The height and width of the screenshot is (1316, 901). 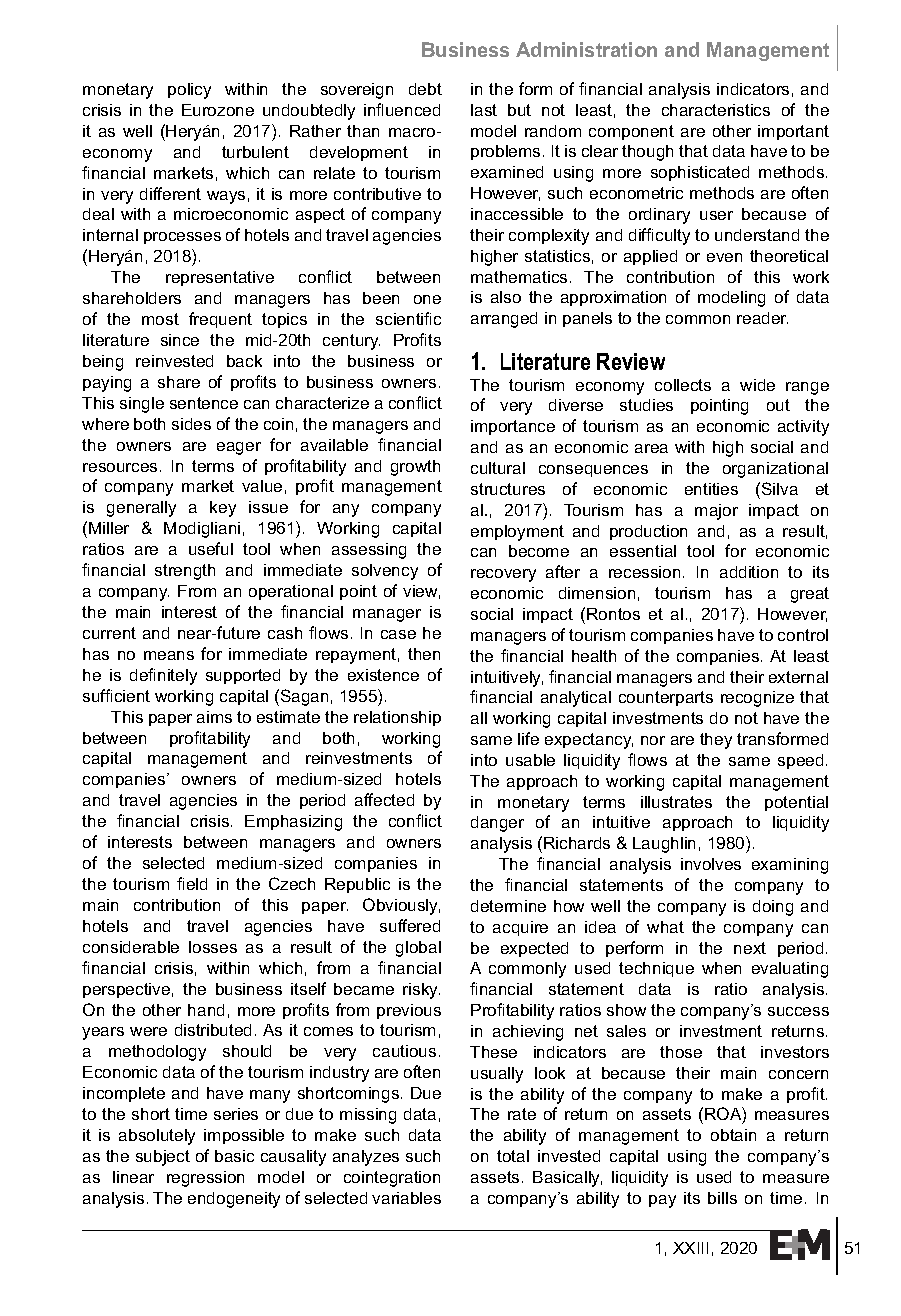 What do you see at coordinates (424, 654) in the screenshot?
I see `then` at bounding box center [424, 654].
